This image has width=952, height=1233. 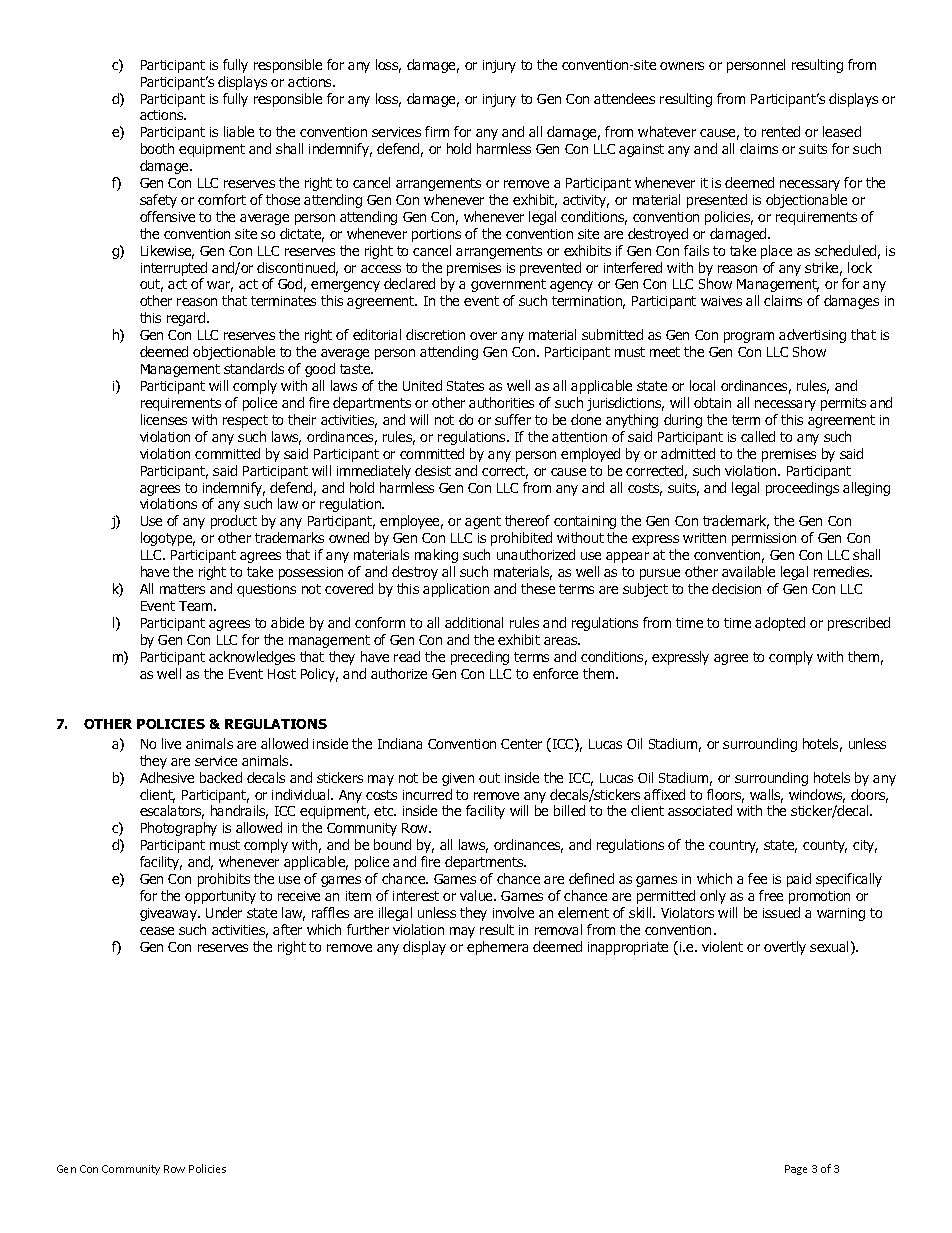 I want to click on additional, so click(x=474, y=622).
